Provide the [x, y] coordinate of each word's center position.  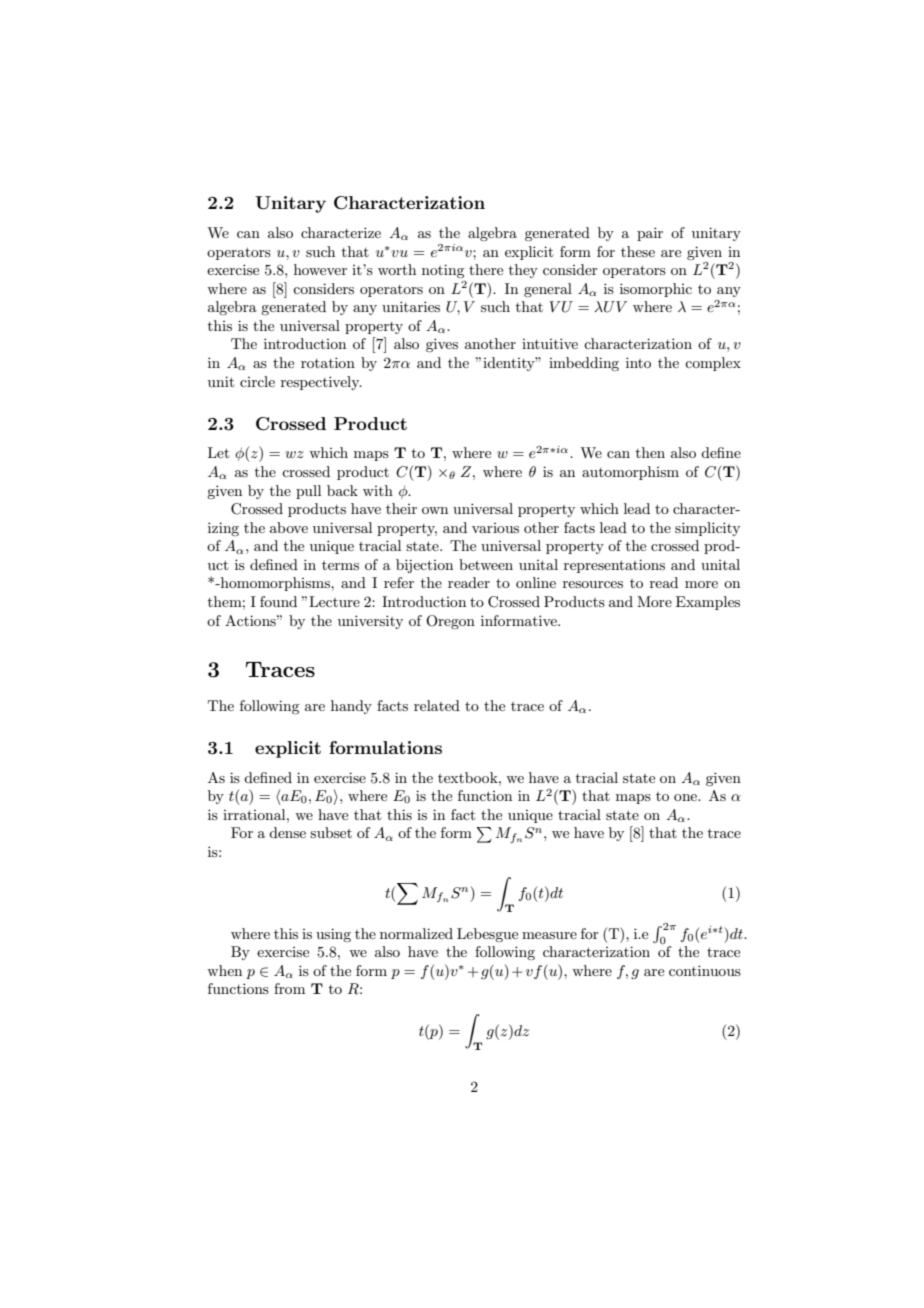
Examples [708, 603]
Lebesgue [487, 935]
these [638, 251]
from [289, 988]
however [320, 269]
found [278, 601]
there [486, 269]
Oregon [450, 622]
